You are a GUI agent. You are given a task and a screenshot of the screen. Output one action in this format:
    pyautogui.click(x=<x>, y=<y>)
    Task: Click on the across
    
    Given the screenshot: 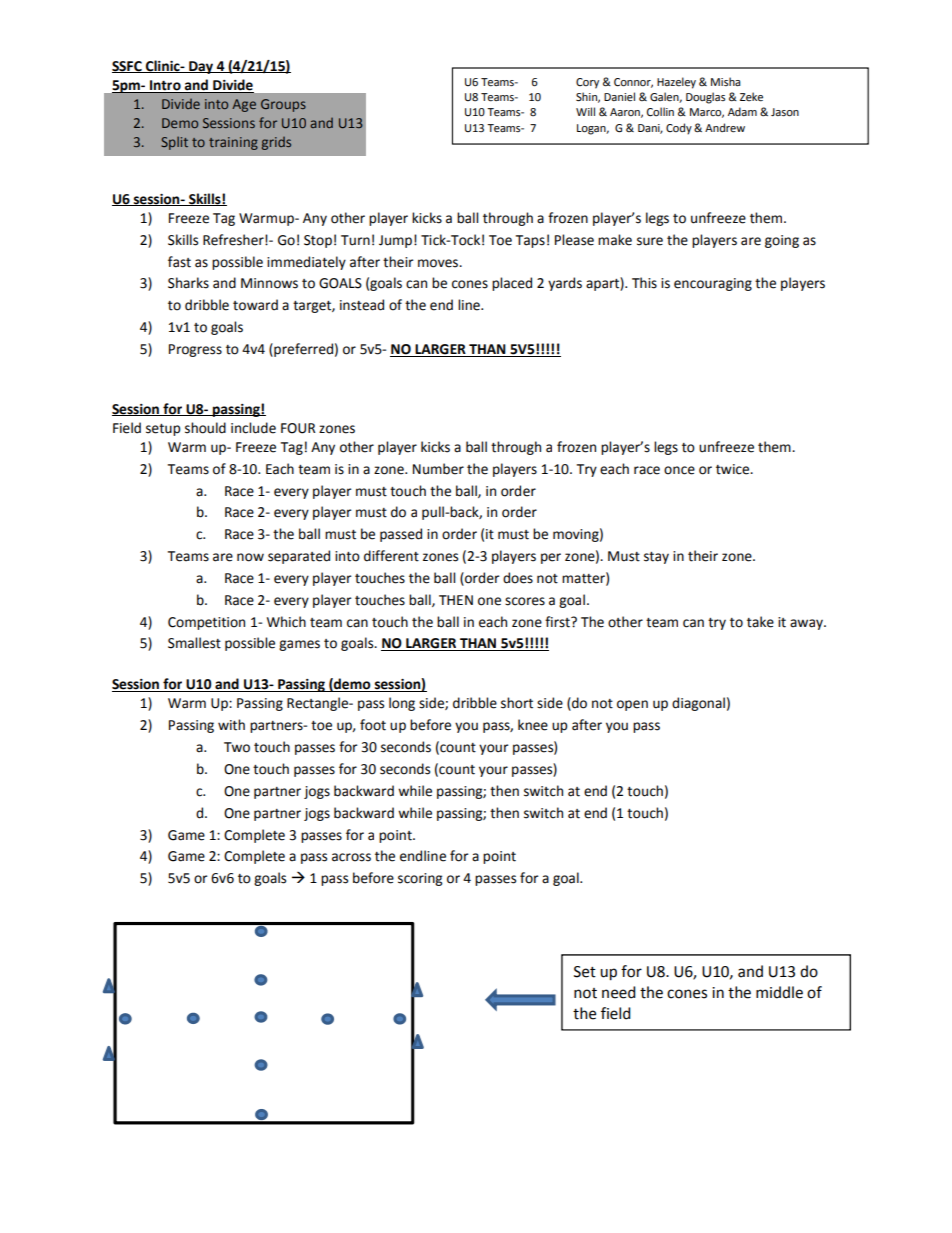 What is the action you would take?
    pyautogui.click(x=351, y=857)
